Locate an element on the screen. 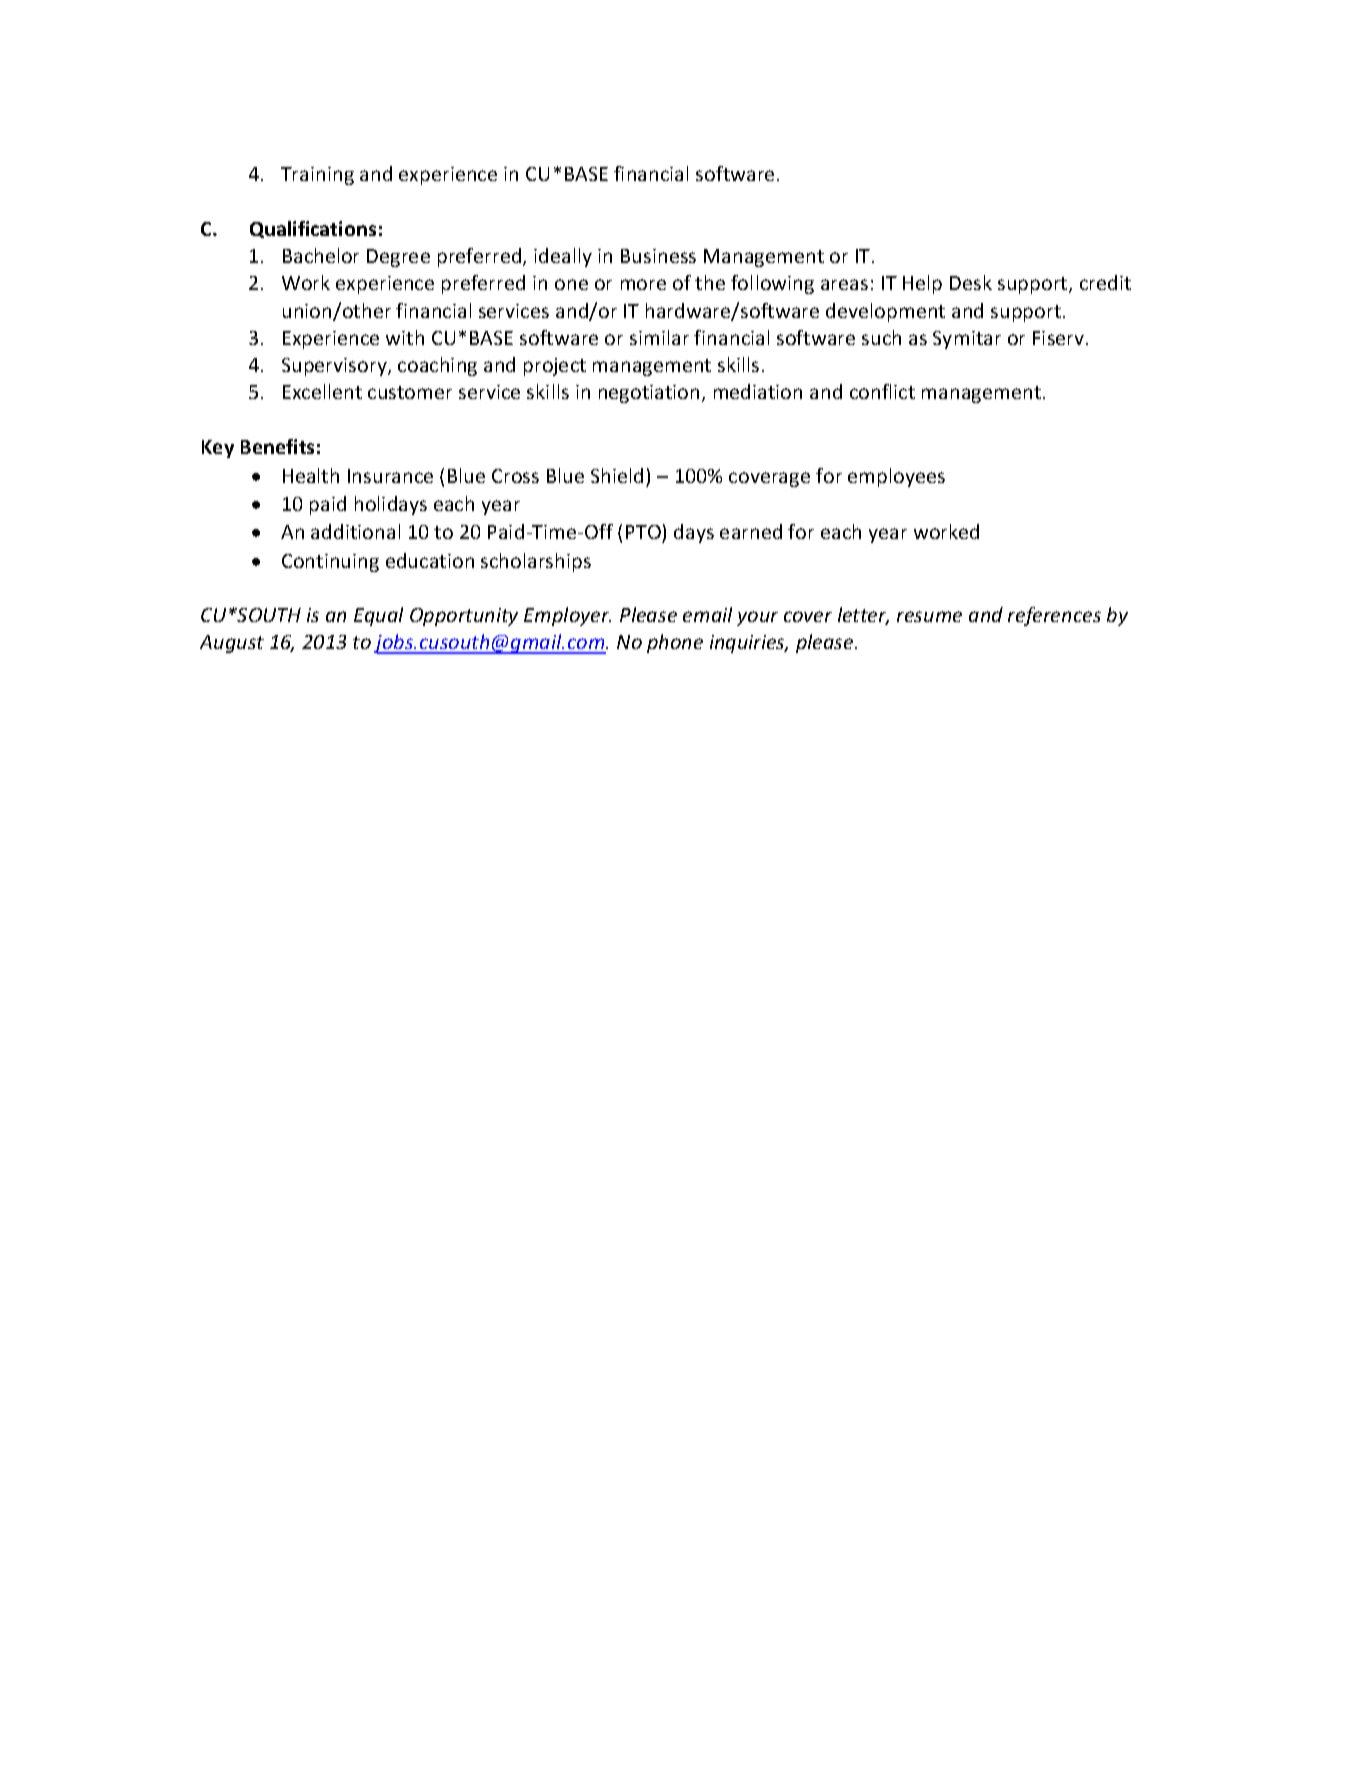  phone is located at coordinates (675, 643).
